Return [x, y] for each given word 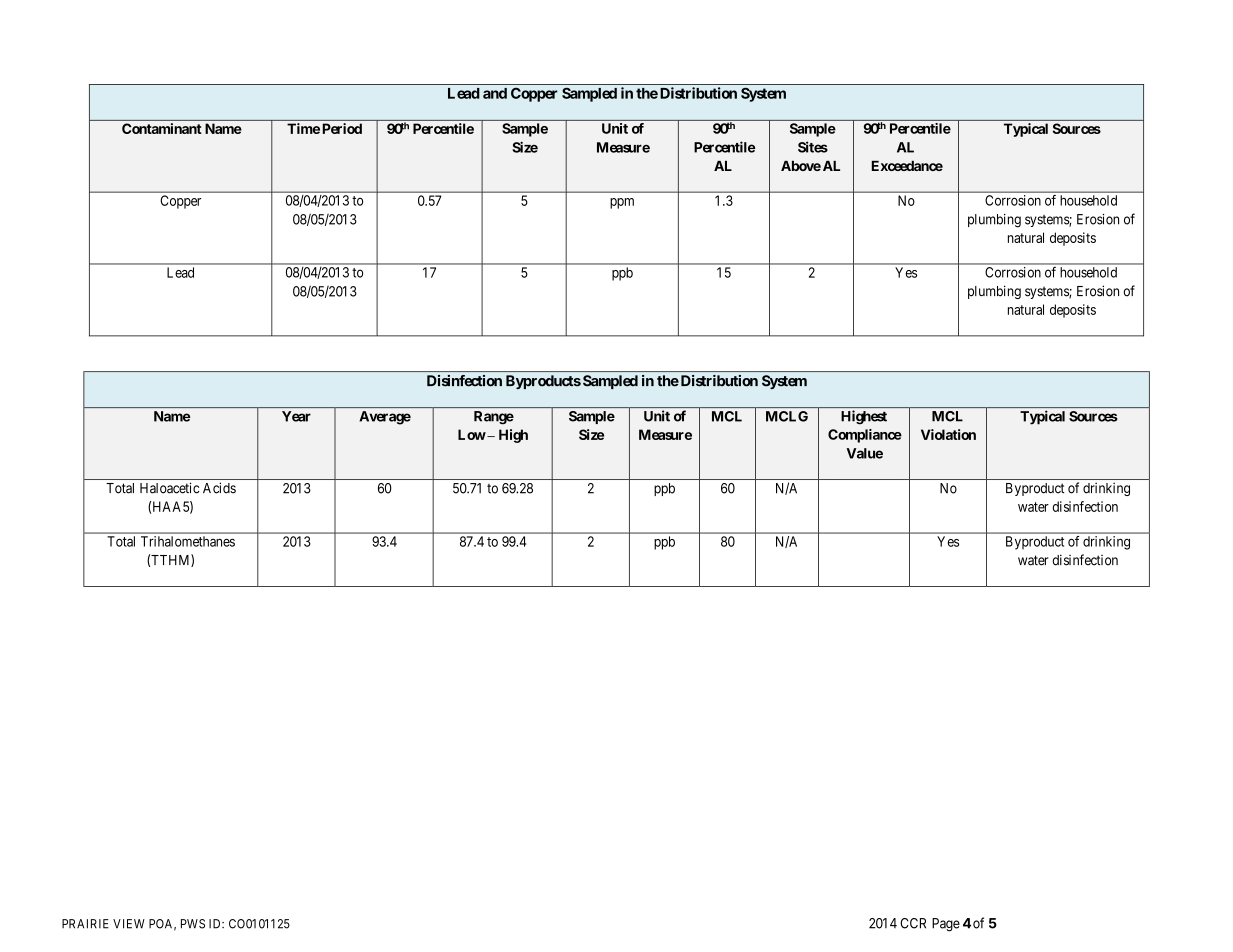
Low [472, 434]
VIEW [129, 924]
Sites [813, 147]
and [495, 93]
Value [864, 453]
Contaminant [162, 128]
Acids [219, 488]
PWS [193, 924]
